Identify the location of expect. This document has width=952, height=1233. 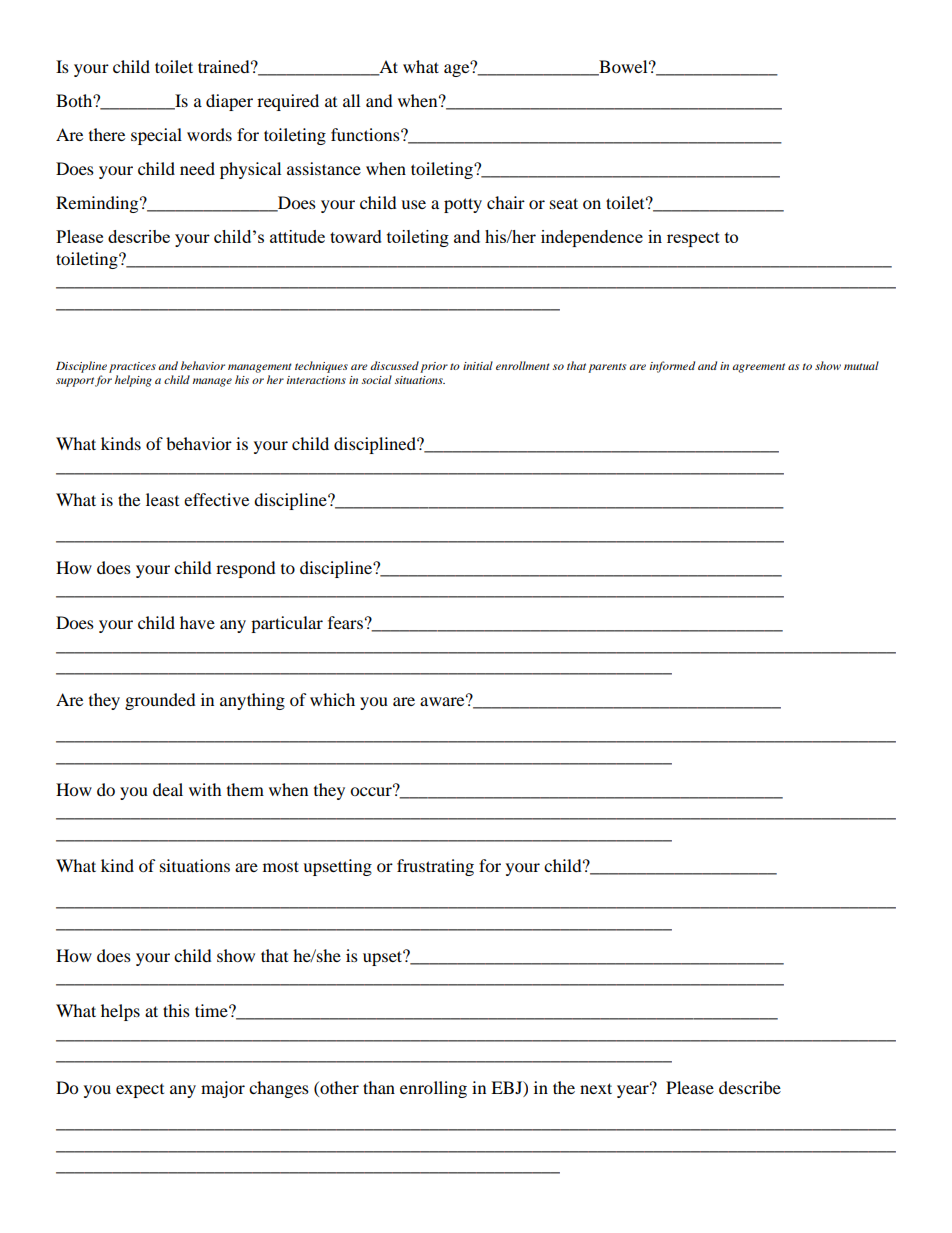
(140, 1091).
